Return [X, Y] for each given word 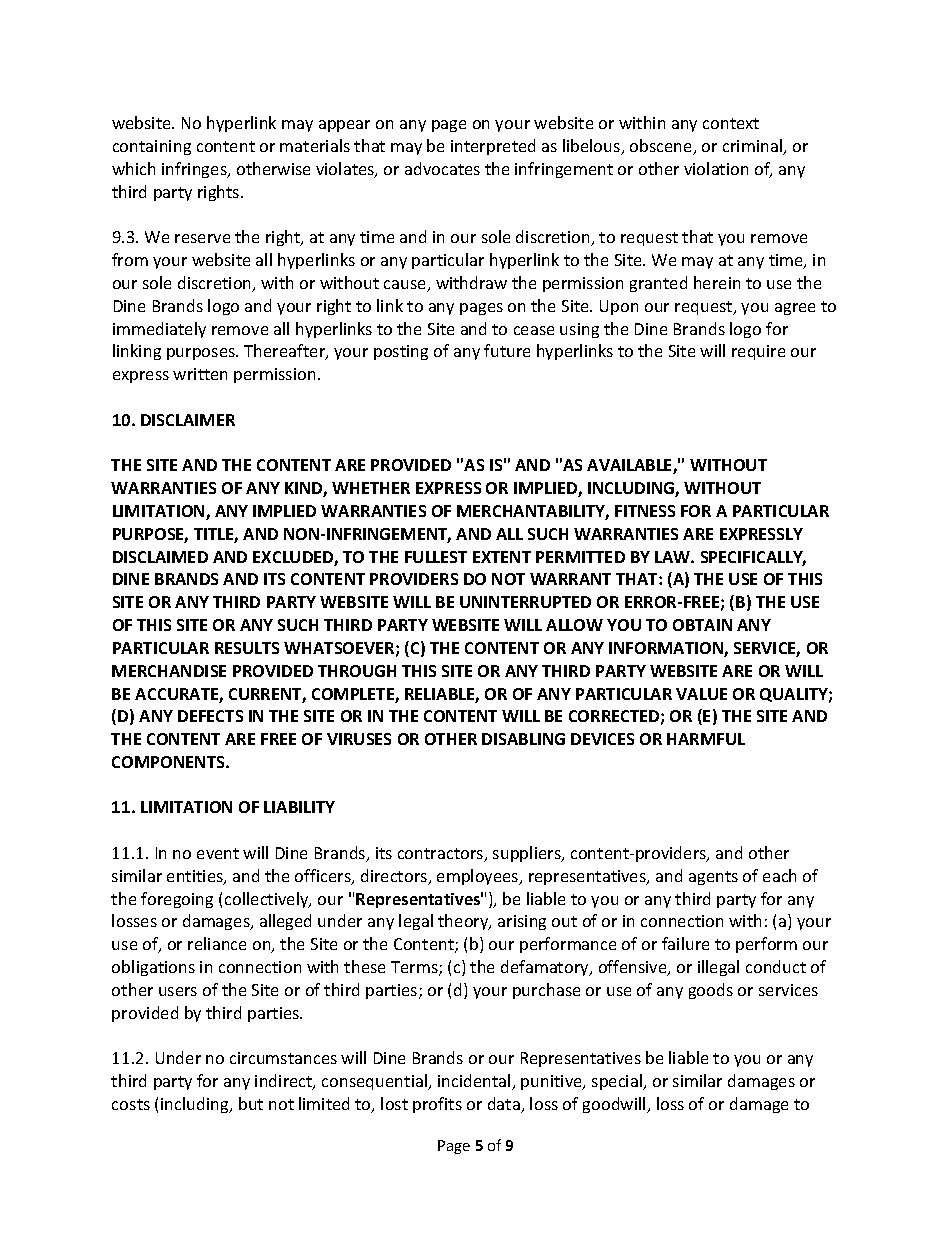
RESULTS [247, 648]
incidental [475, 1082]
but [251, 1103]
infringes [195, 170]
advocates [442, 168]
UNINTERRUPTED [525, 602]
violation [716, 168]
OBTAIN [702, 625]
